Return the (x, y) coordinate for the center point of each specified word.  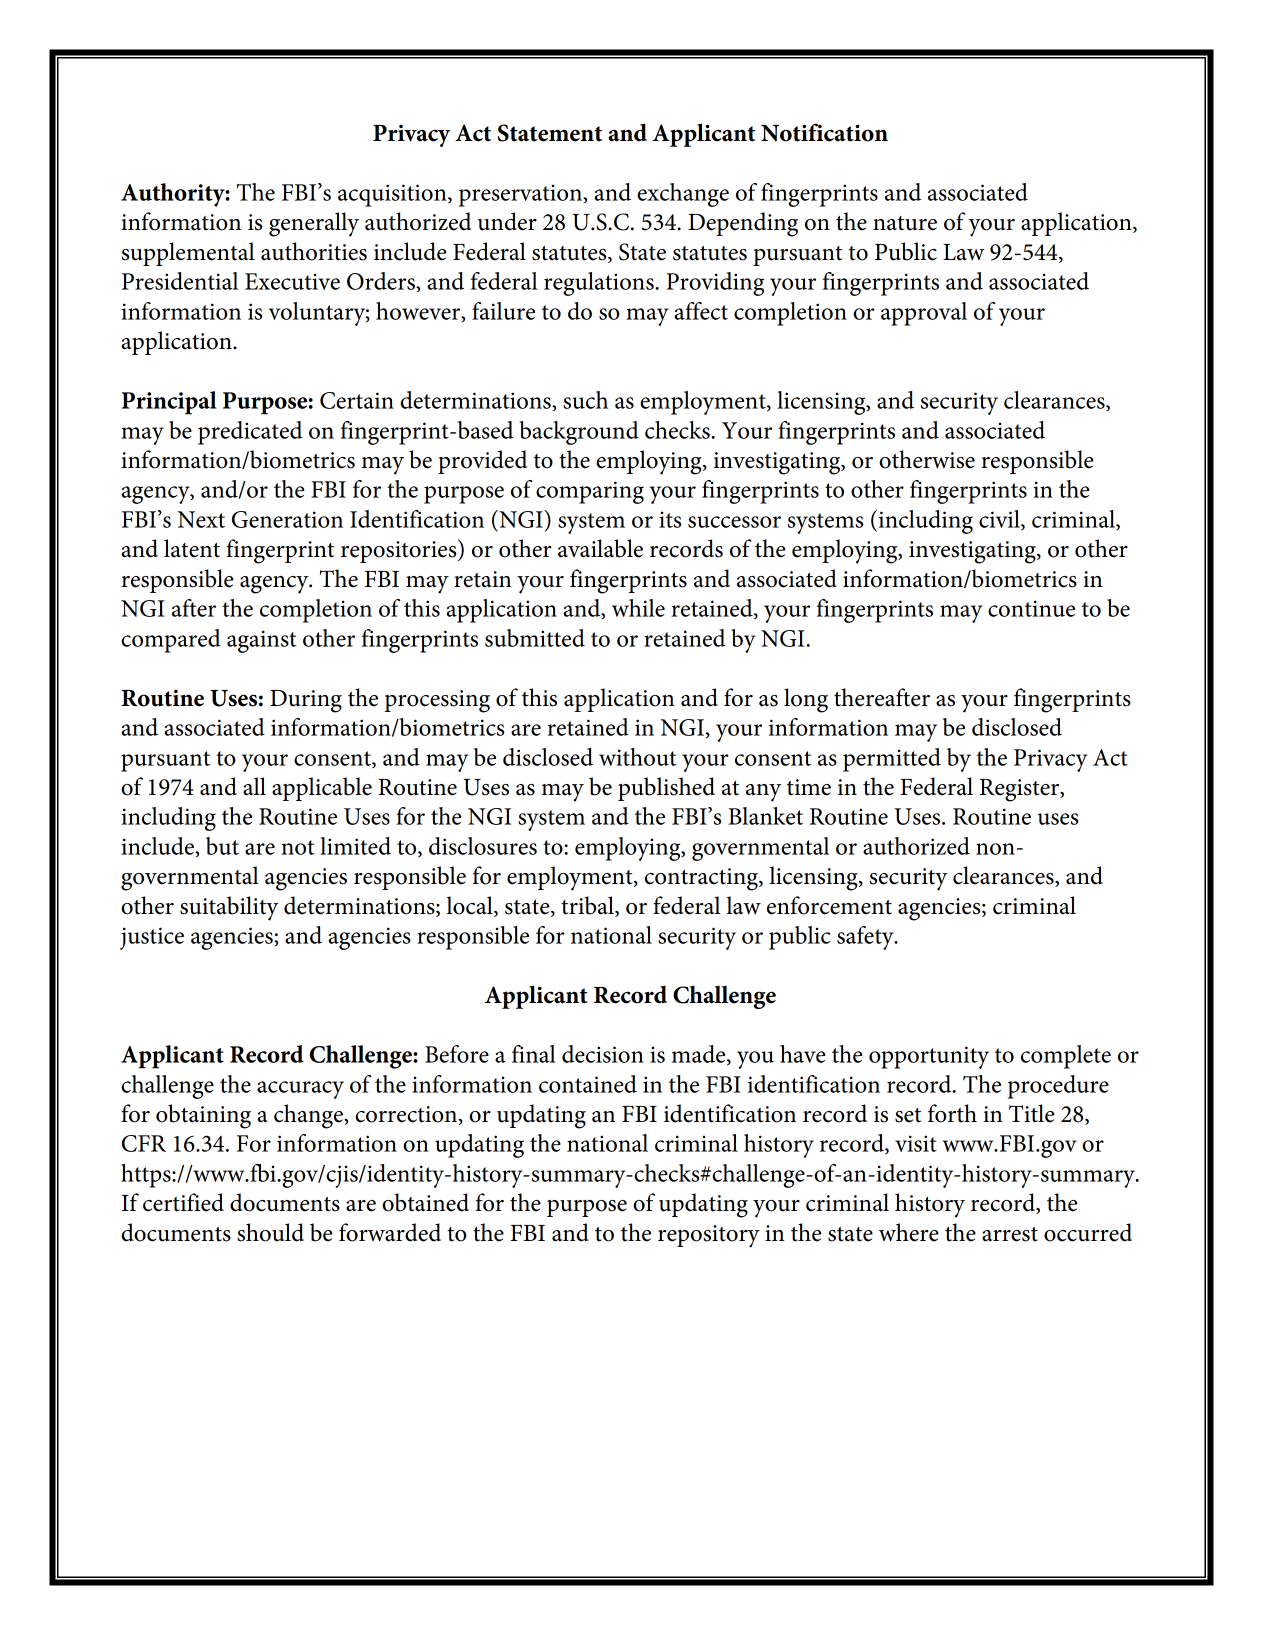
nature (905, 223)
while (638, 608)
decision (603, 1054)
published (666, 789)
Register (1021, 790)
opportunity (929, 1057)
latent (192, 548)
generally (314, 224)
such (585, 400)
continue (1031, 608)
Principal (169, 403)
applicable (322, 789)
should (270, 1232)
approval (924, 314)
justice (152, 938)
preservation (521, 195)
